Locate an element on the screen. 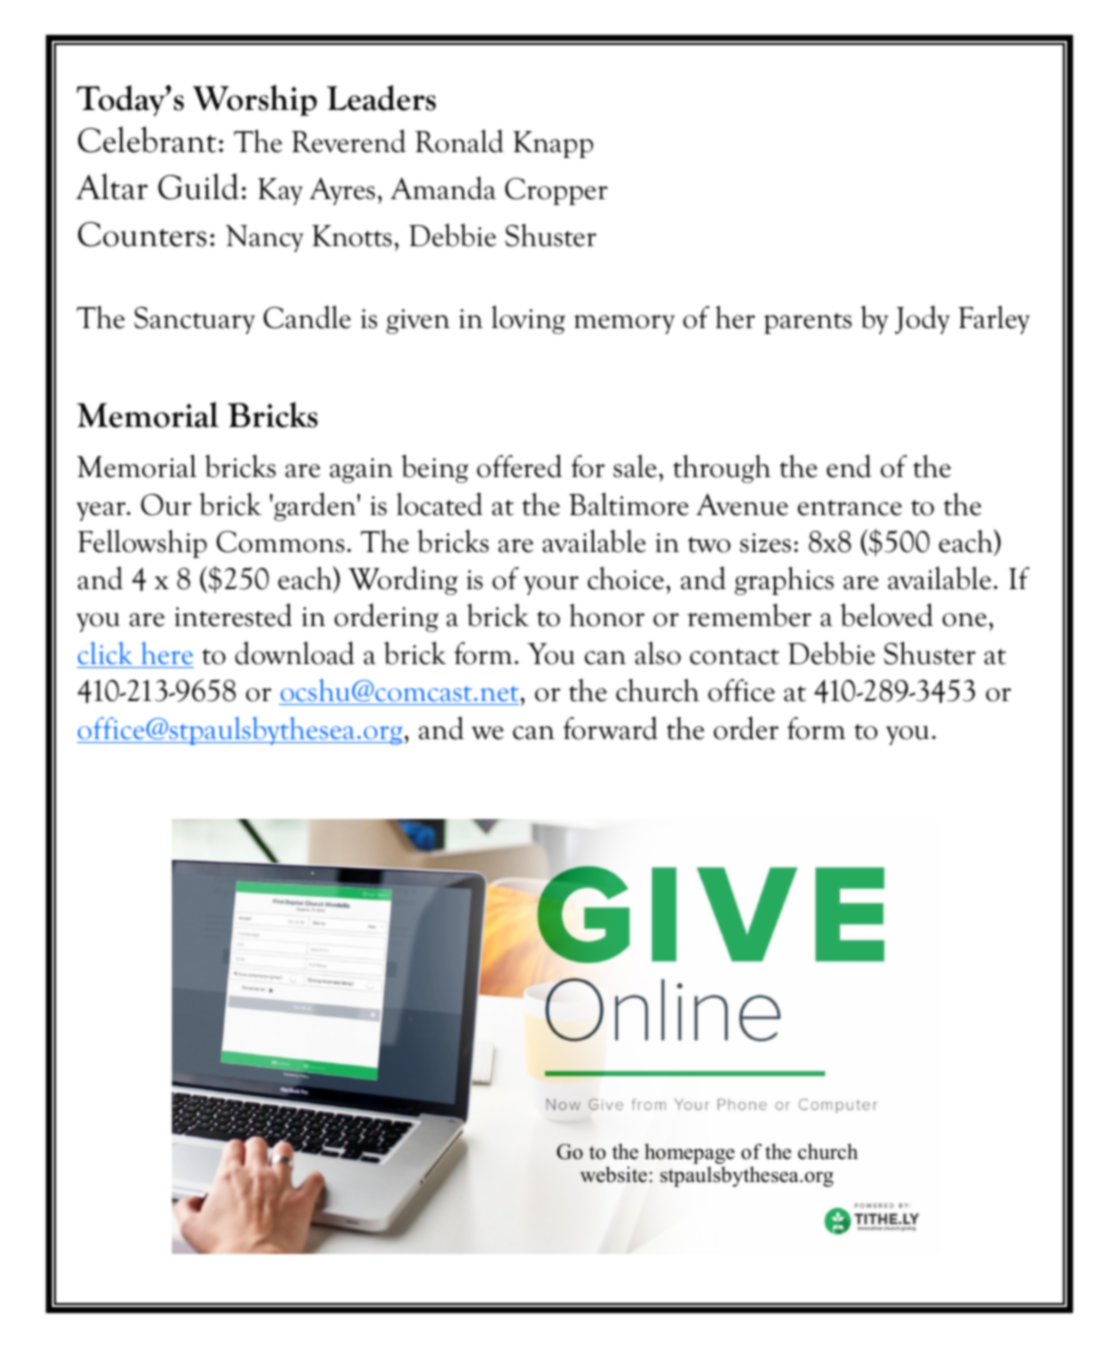 The height and width of the screenshot is (1358, 1119). interested is located at coordinates (233, 615).
